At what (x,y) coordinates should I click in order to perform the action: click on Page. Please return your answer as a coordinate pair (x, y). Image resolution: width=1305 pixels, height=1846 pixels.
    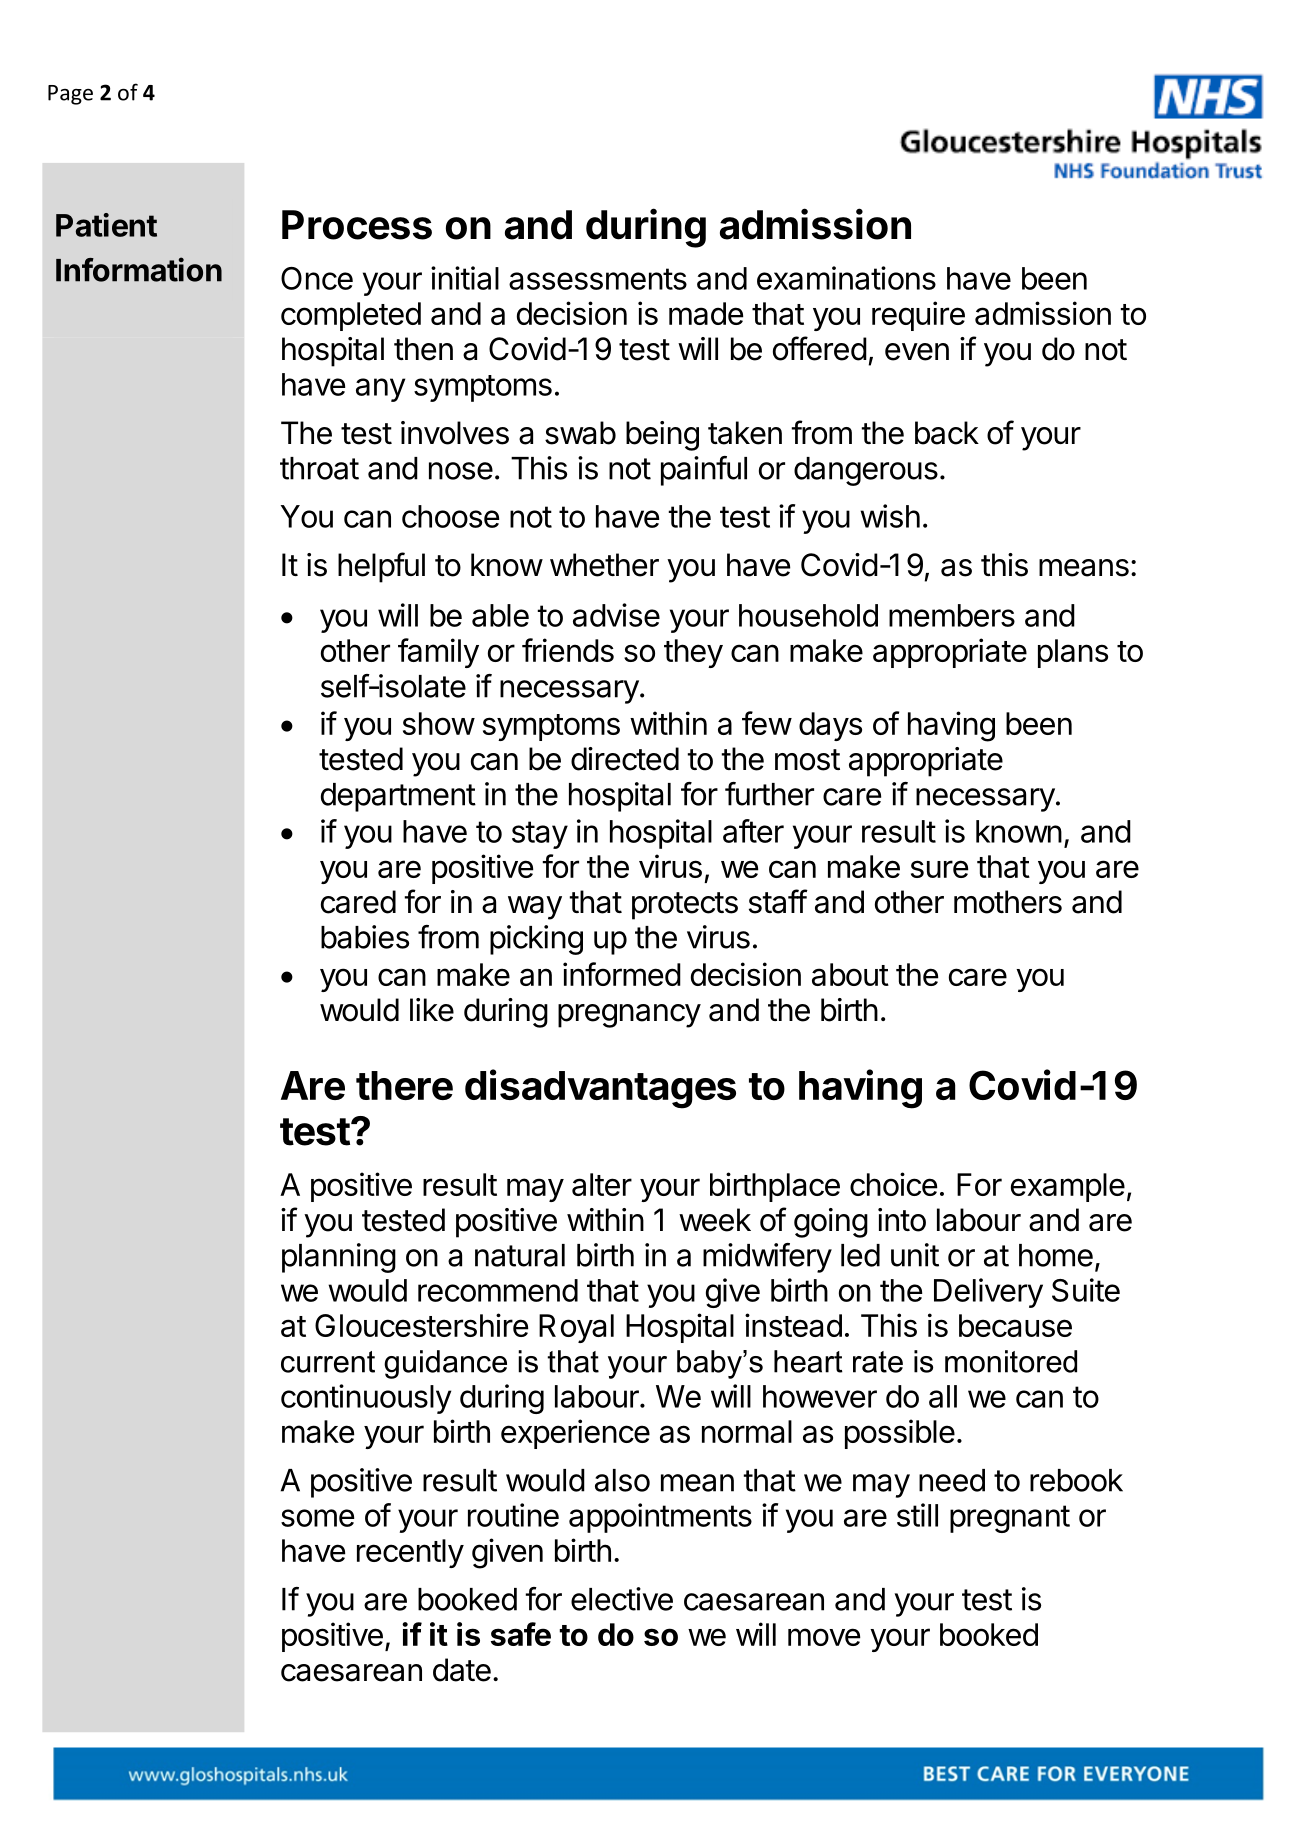
    Looking at the image, I should click on (70, 95).
